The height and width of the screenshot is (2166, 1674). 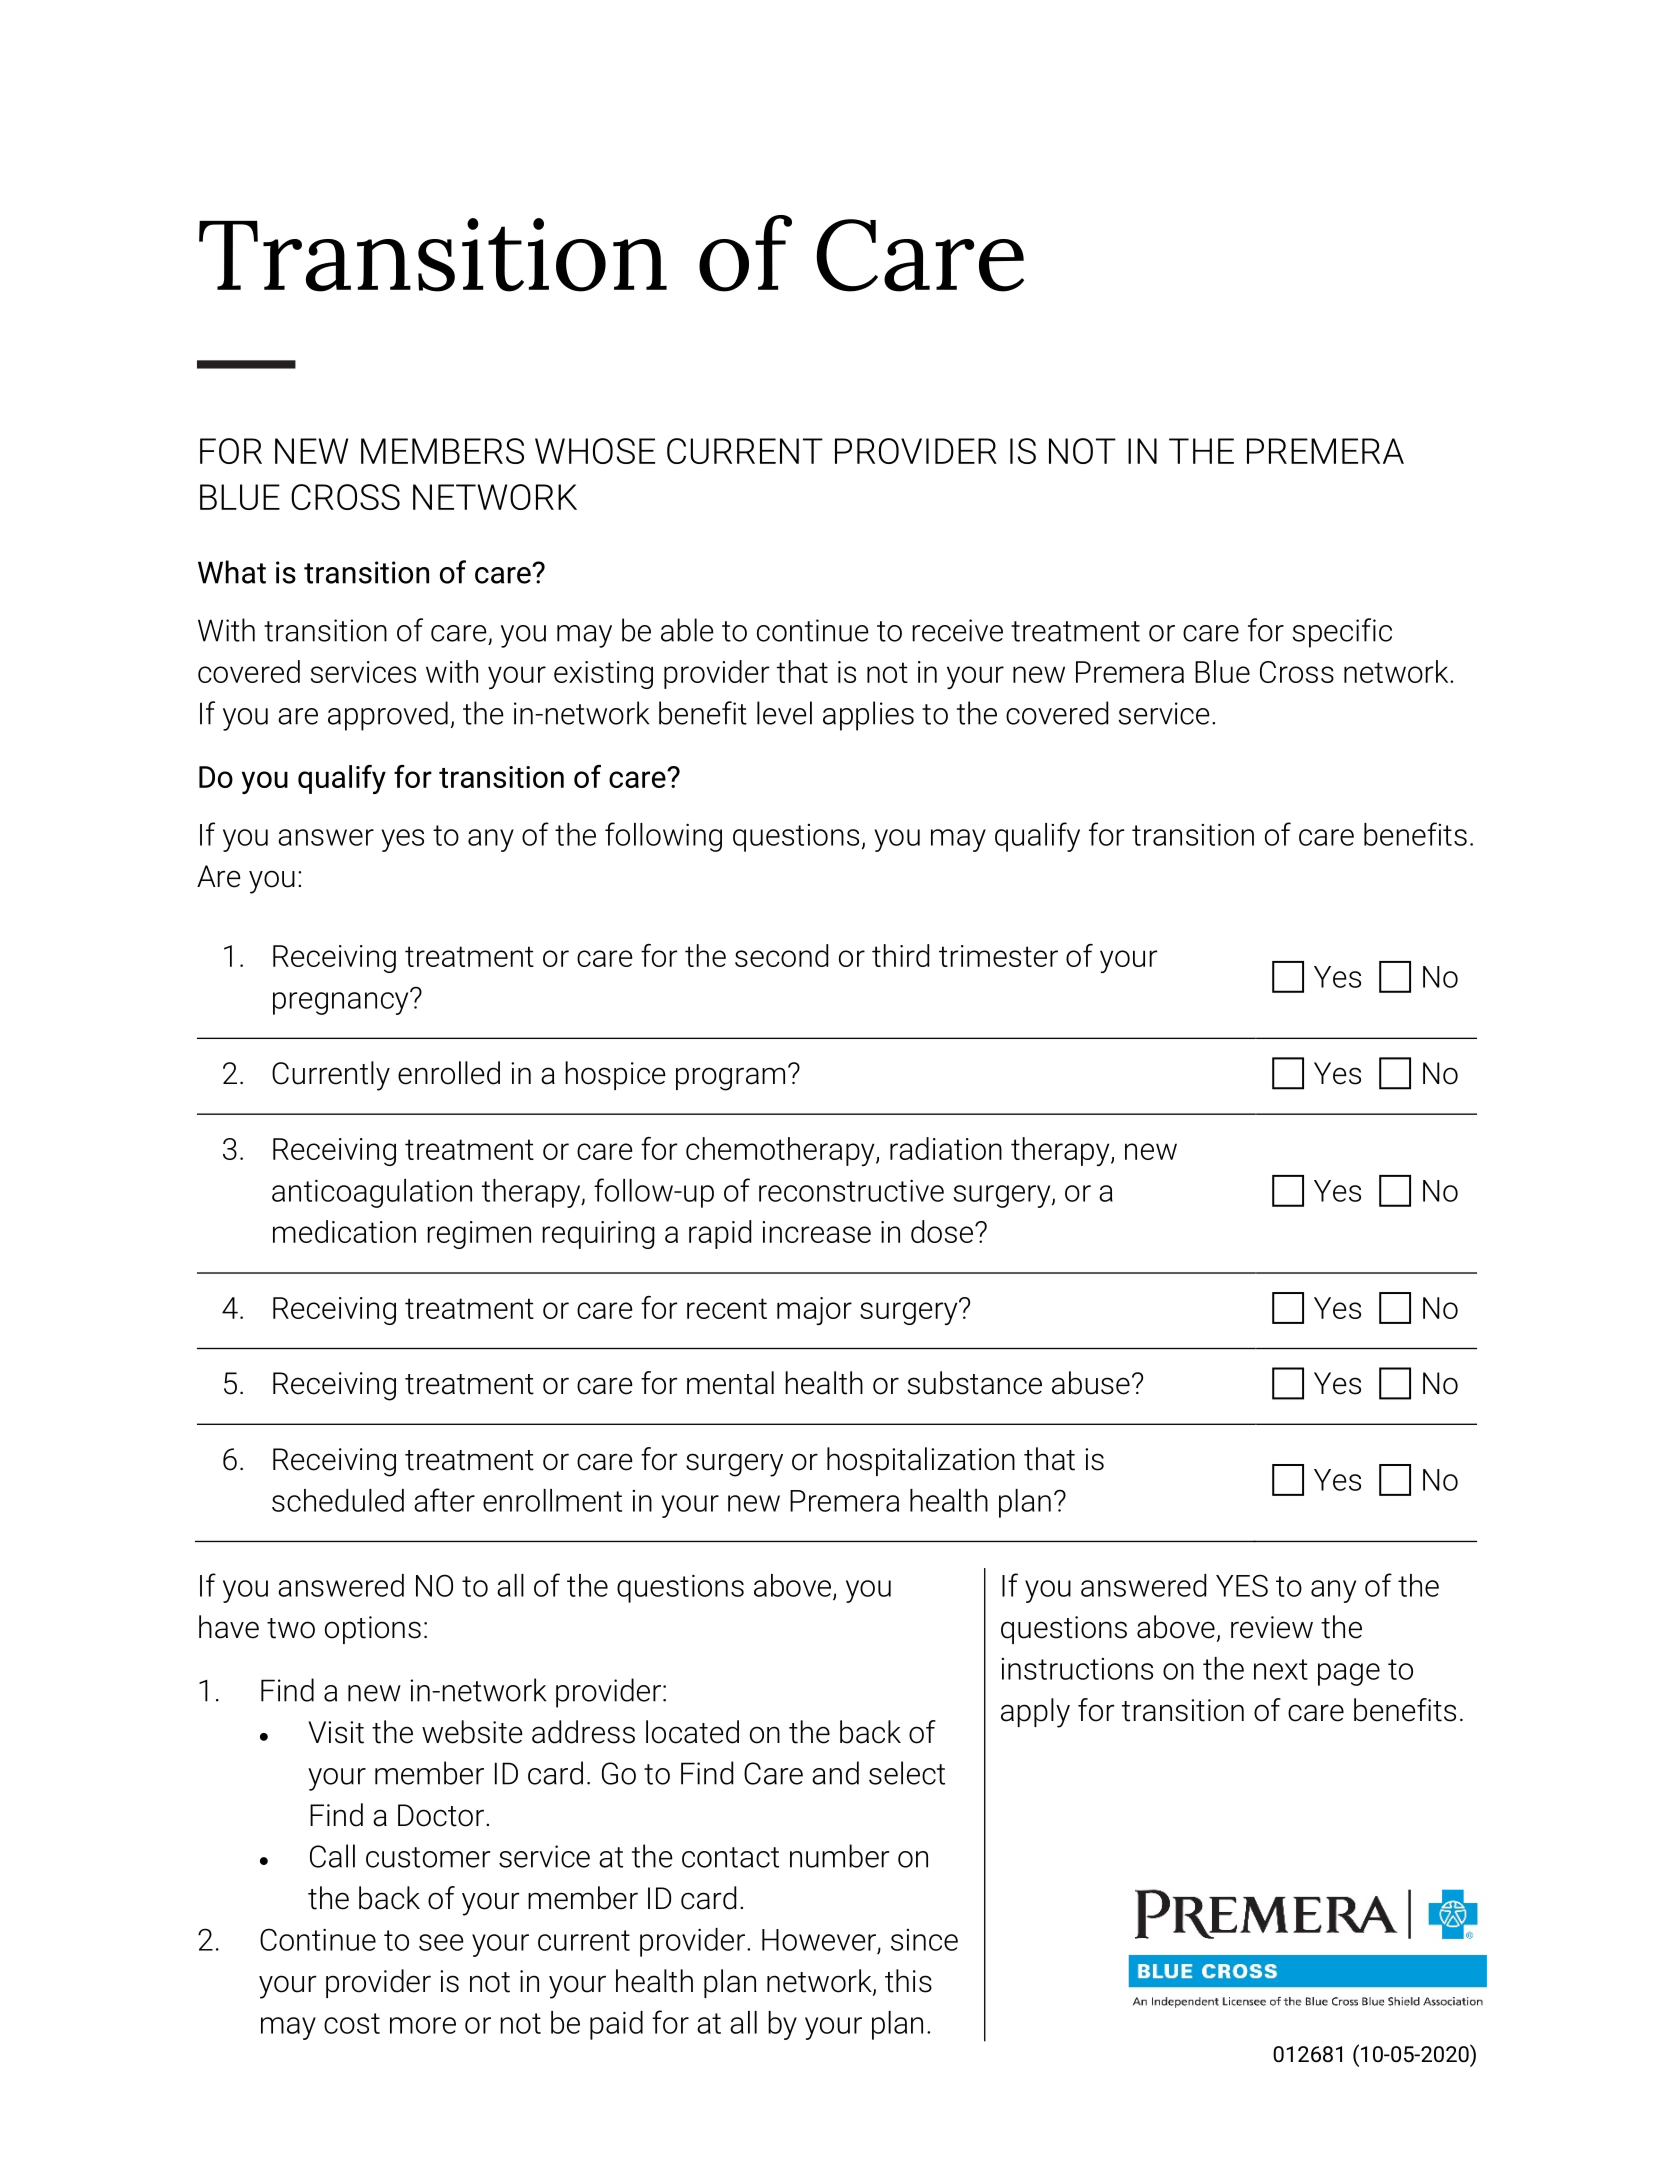 I want to click on specific, so click(x=1342, y=633).
